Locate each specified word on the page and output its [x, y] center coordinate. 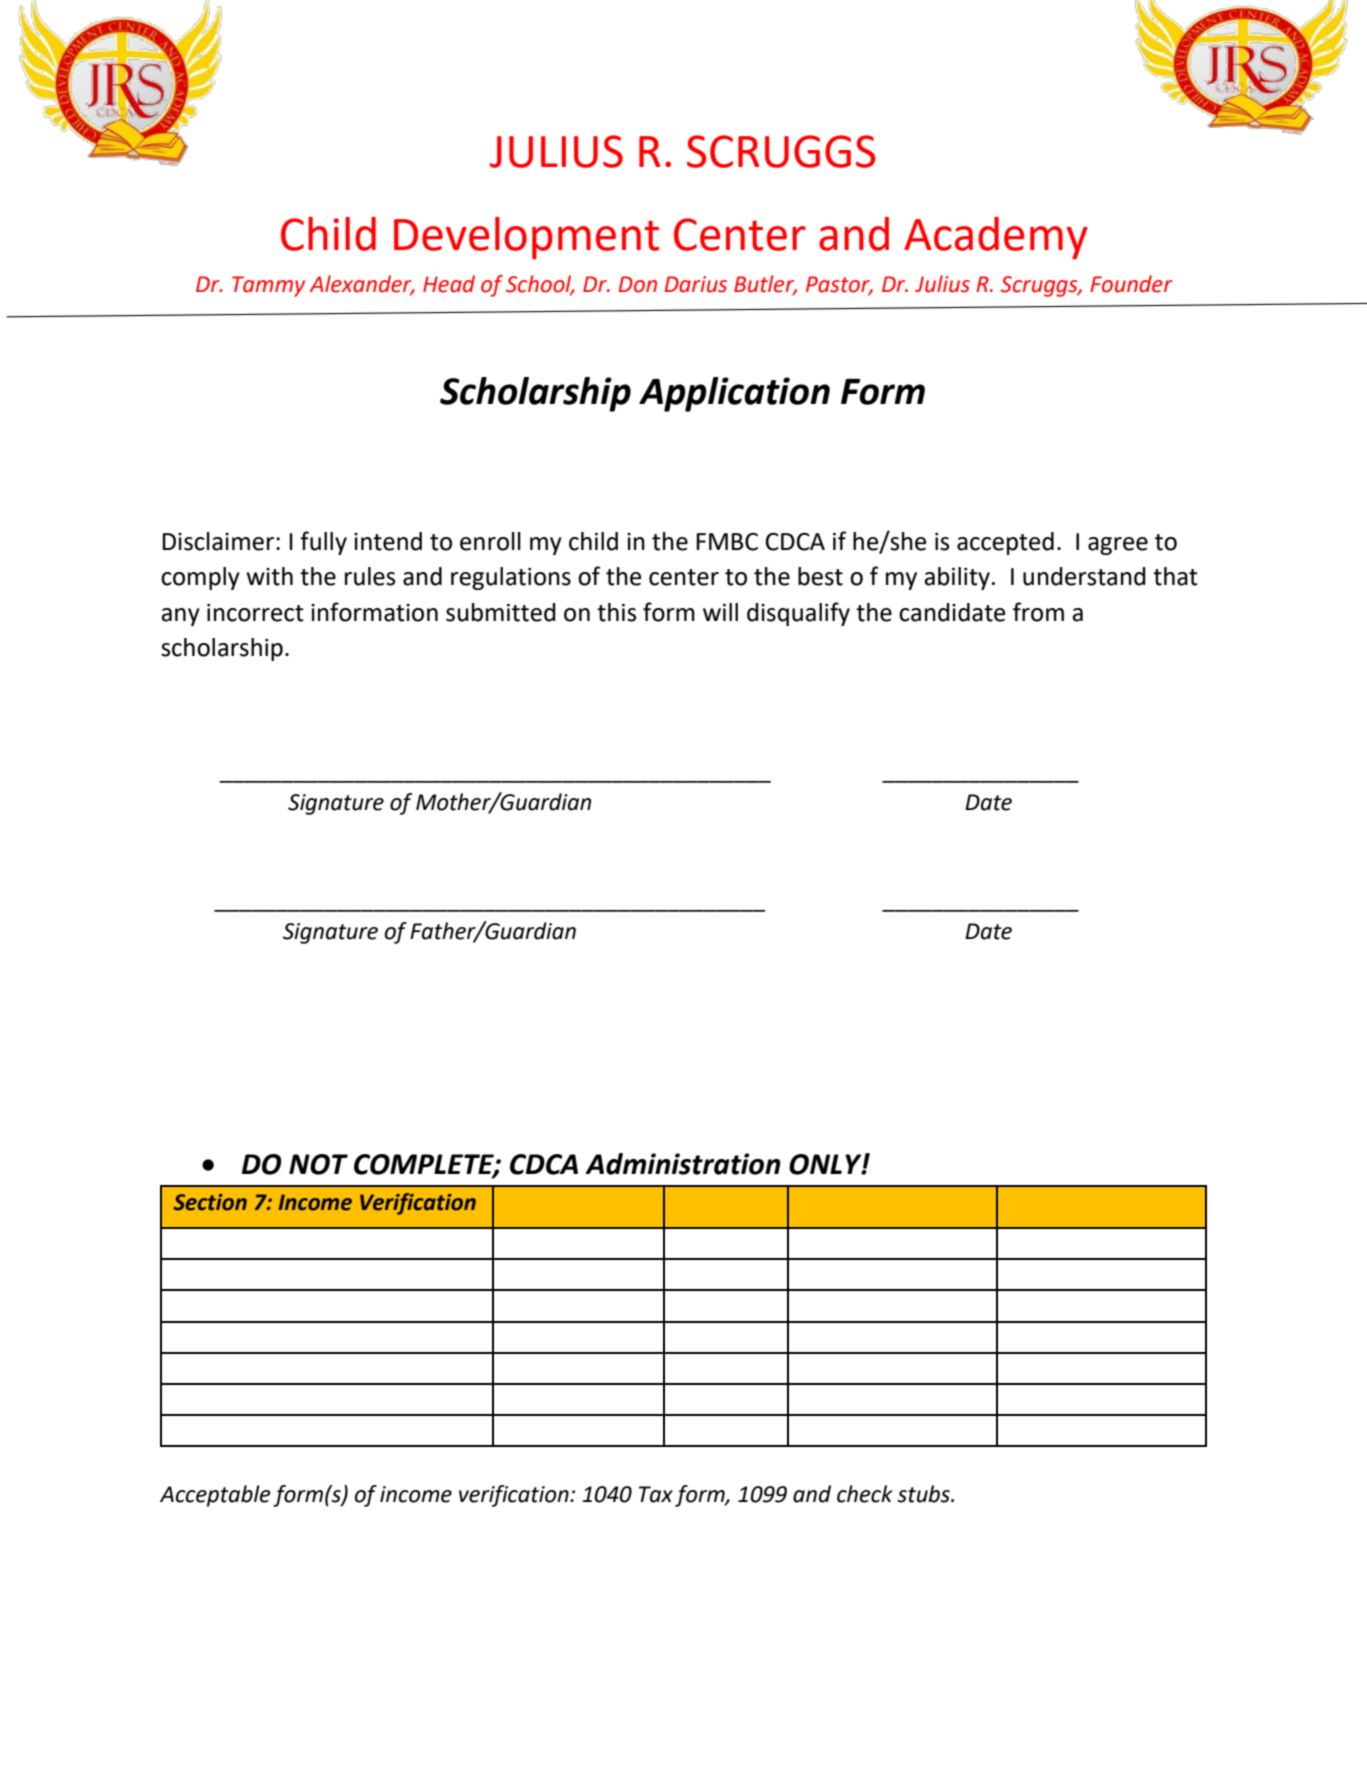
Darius [696, 284]
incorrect [255, 613]
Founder [1131, 284]
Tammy [268, 286]
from [1038, 612]
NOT [318, 1164]
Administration [683, 1164]
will [720, 612]
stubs [924, 1494]
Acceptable [215, 1496]
